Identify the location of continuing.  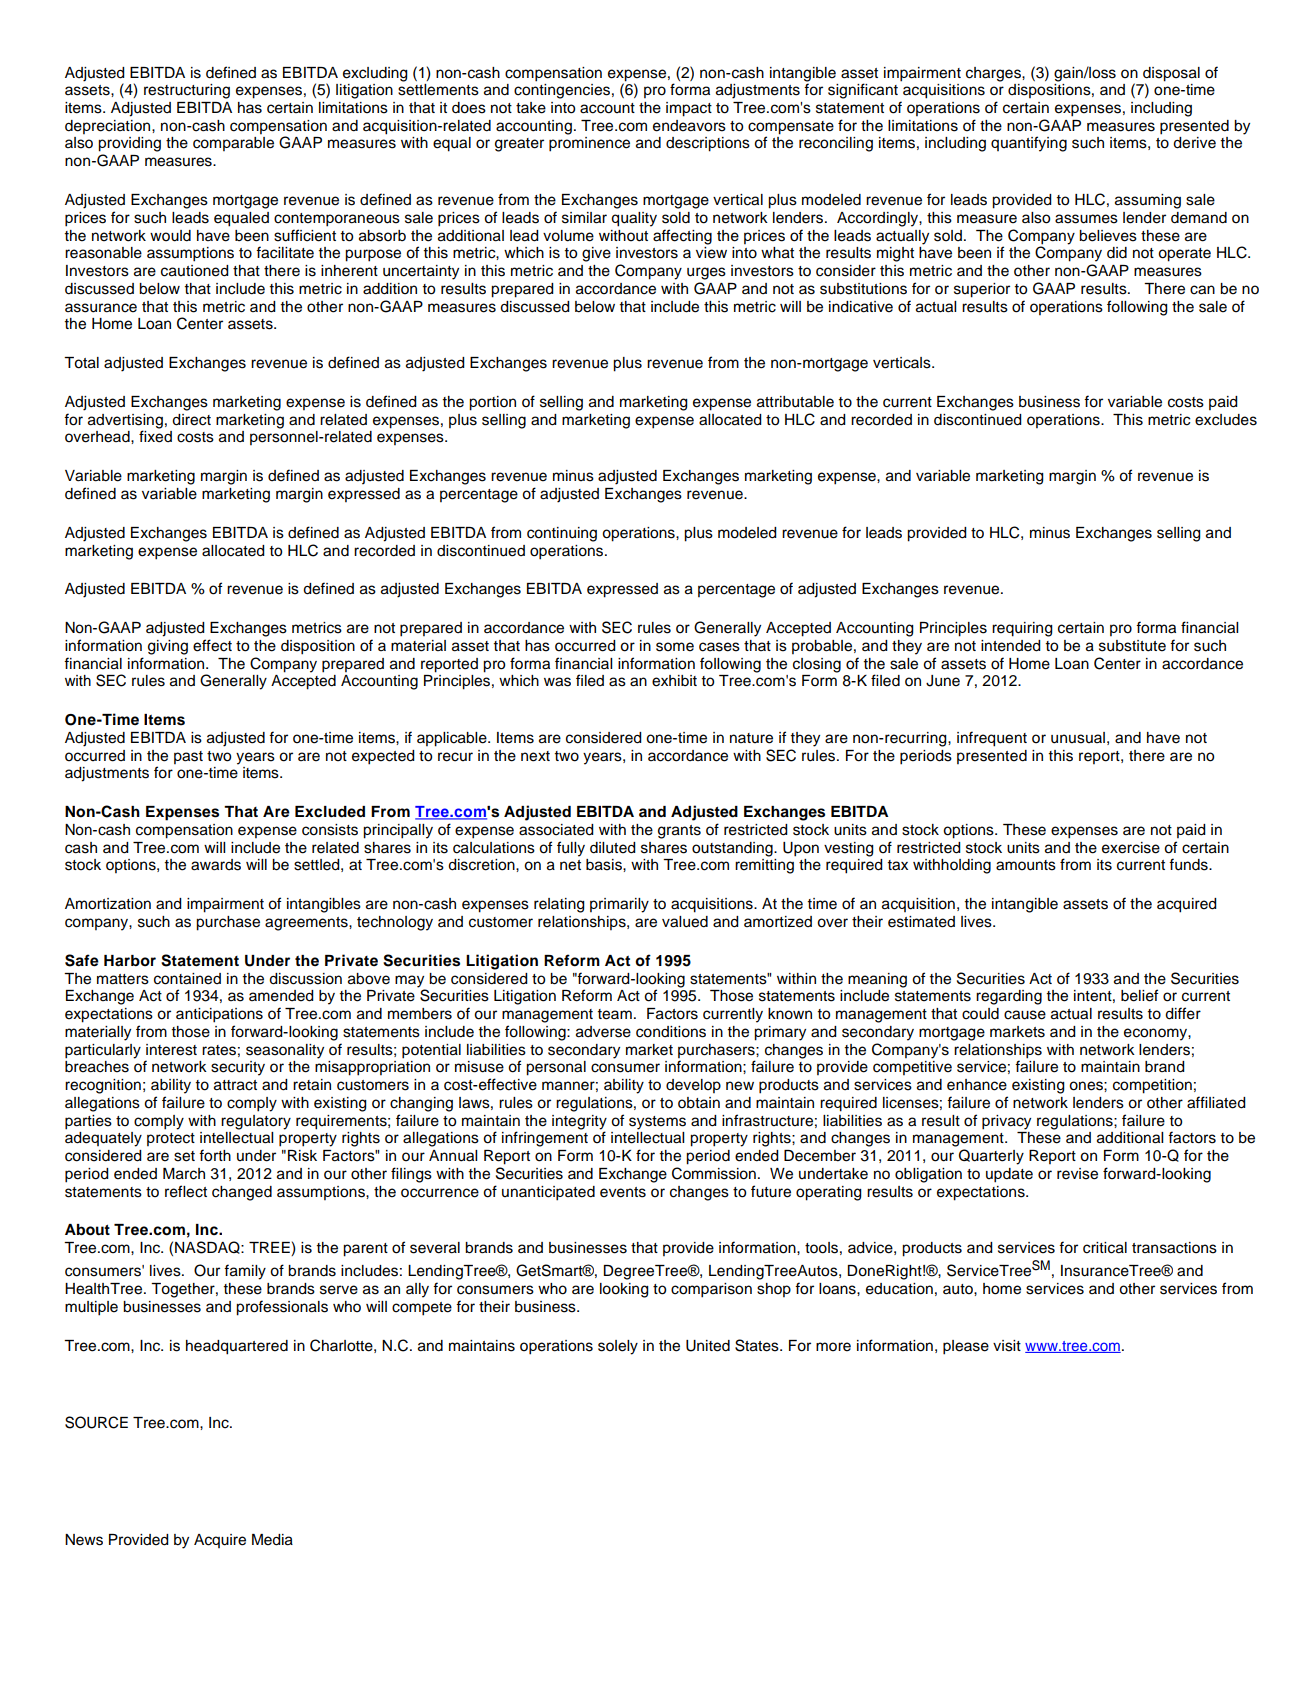
(562, 534).
